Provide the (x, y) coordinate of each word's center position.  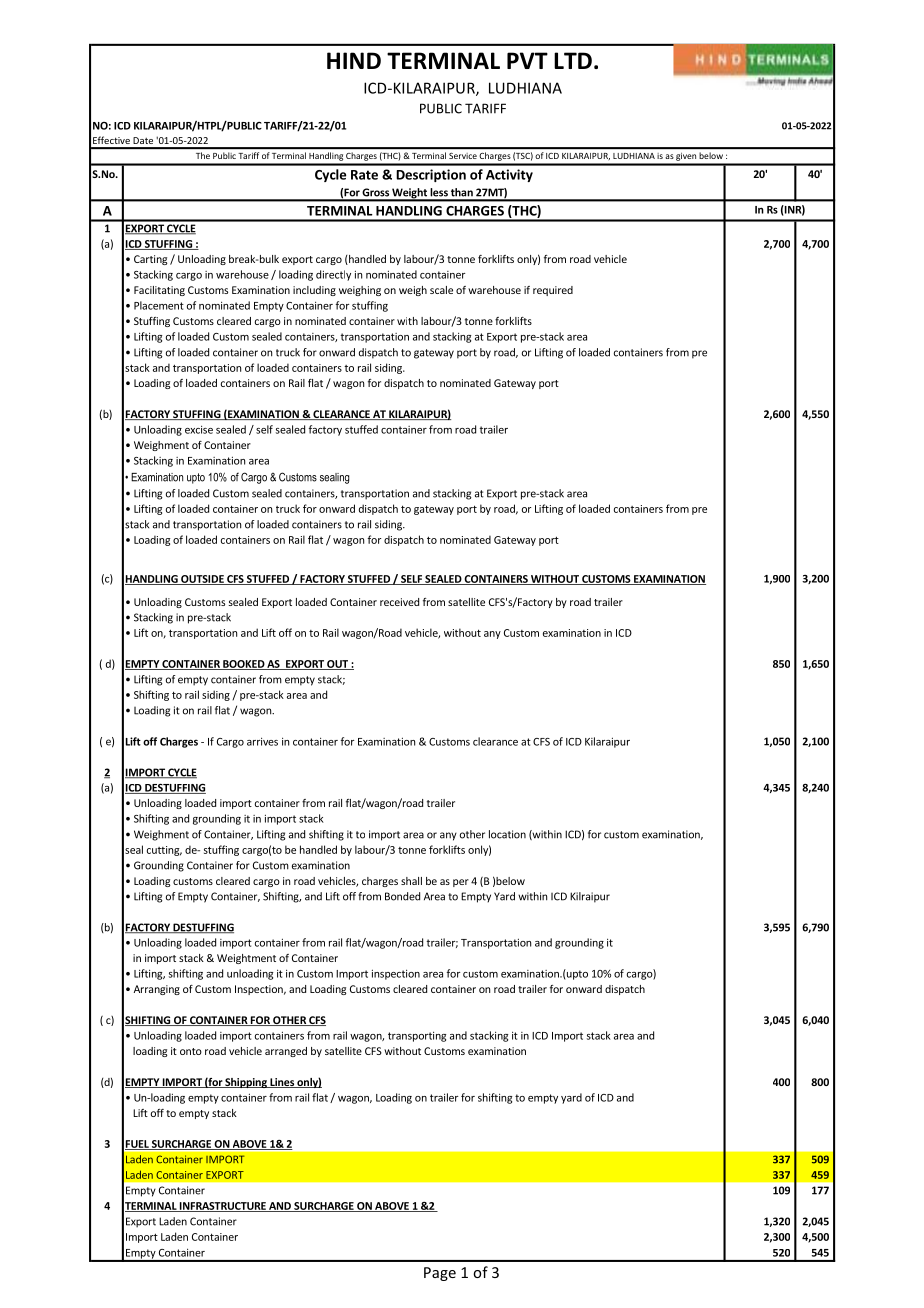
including (314, 291)
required (553, 291)
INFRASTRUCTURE (223, 1207)
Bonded (402, 896)
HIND (354, 60)
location (507, 834)
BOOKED (243, 665)
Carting (150, 260)
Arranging (157, 990)
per (461, 883)
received (399, 602)
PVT (527, 60)
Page (440, 1274)
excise (199, 429)
